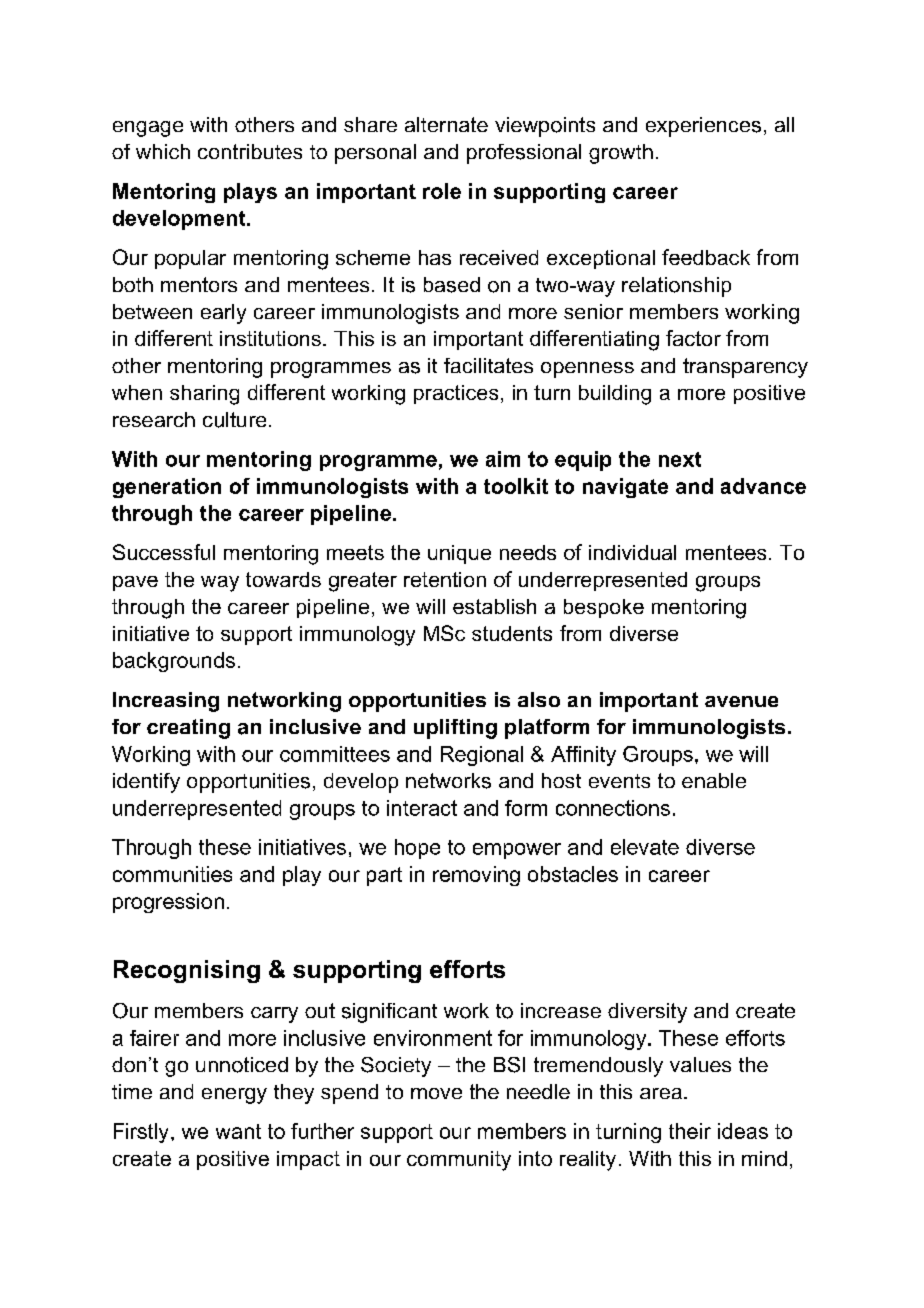  I want to click on identify, so click(146, 783).
